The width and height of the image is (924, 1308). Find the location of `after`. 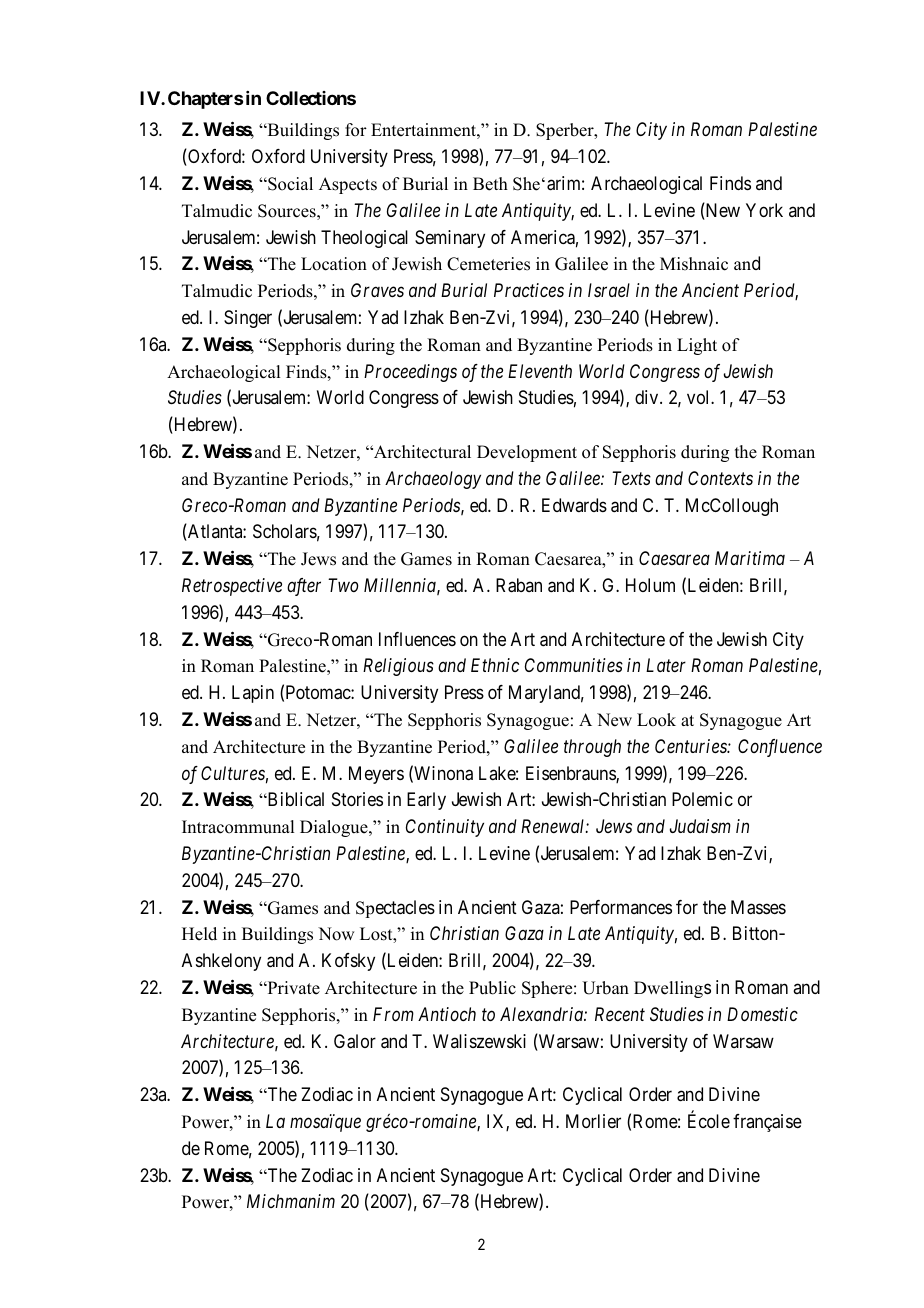

after is located at coordinates (304, 587).
